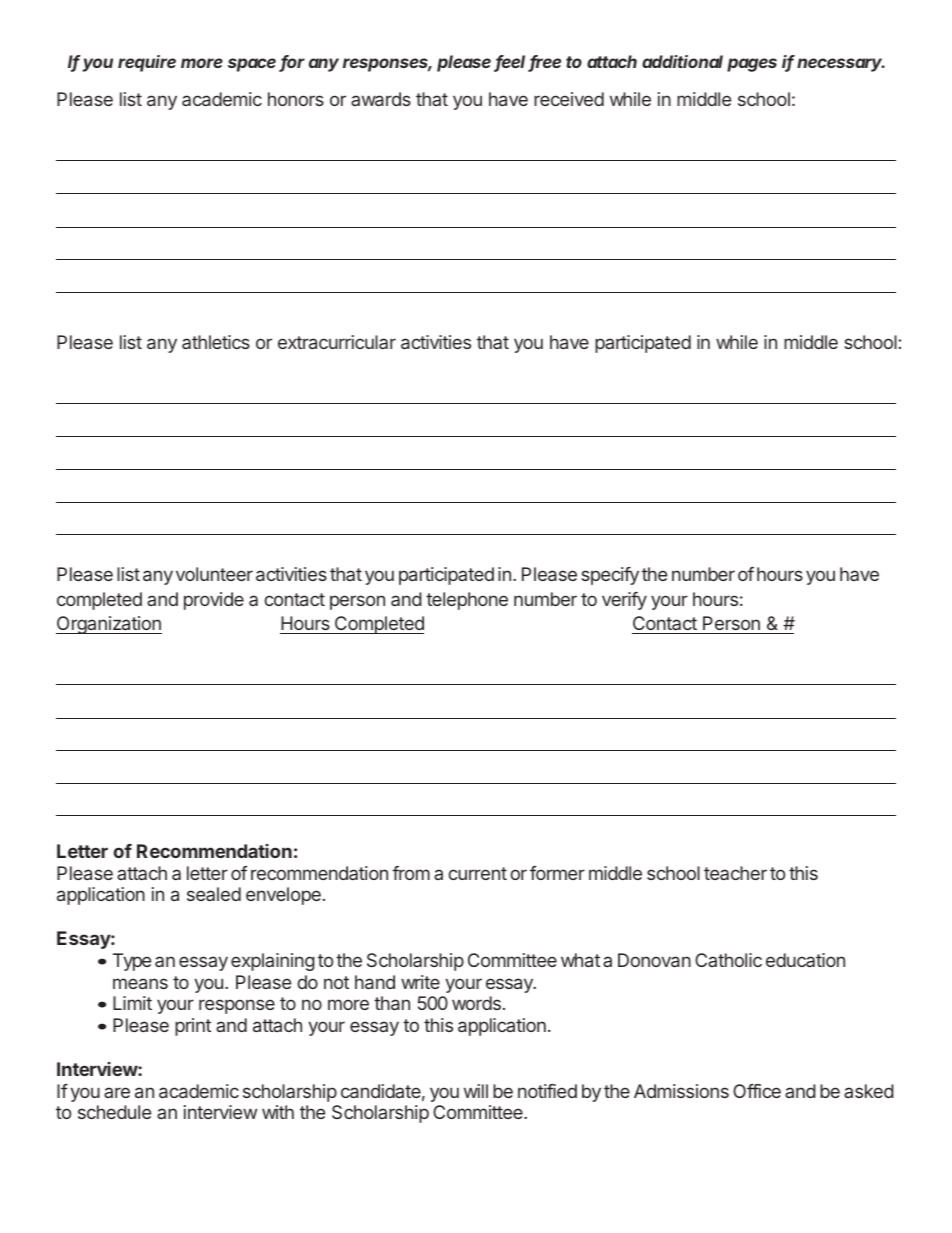 Image resolution: width=952 pixels, height=1233 pixels. I want to click on pages, so click(752, 65).
